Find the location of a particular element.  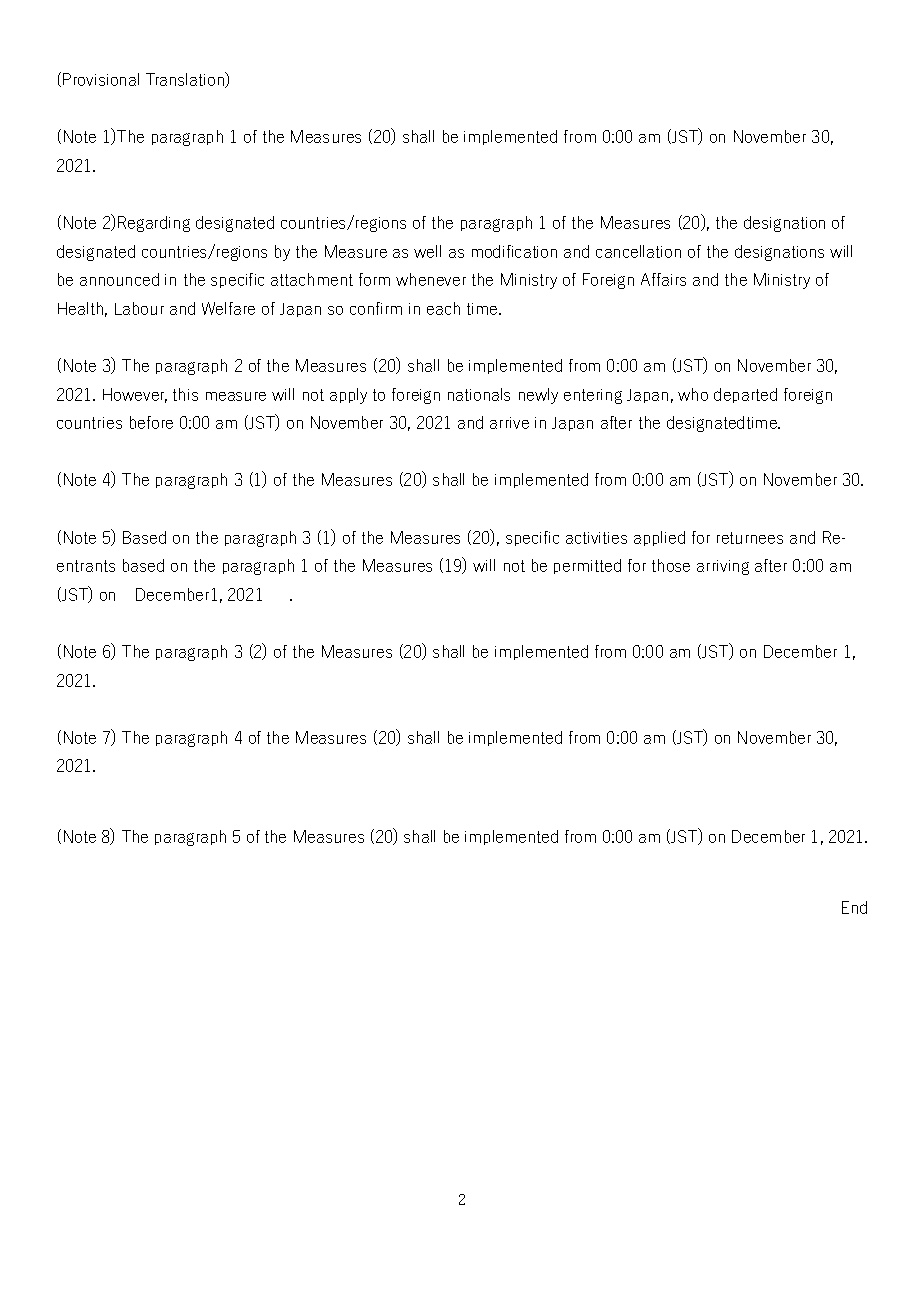

those is located at coordinates (671, 565).
